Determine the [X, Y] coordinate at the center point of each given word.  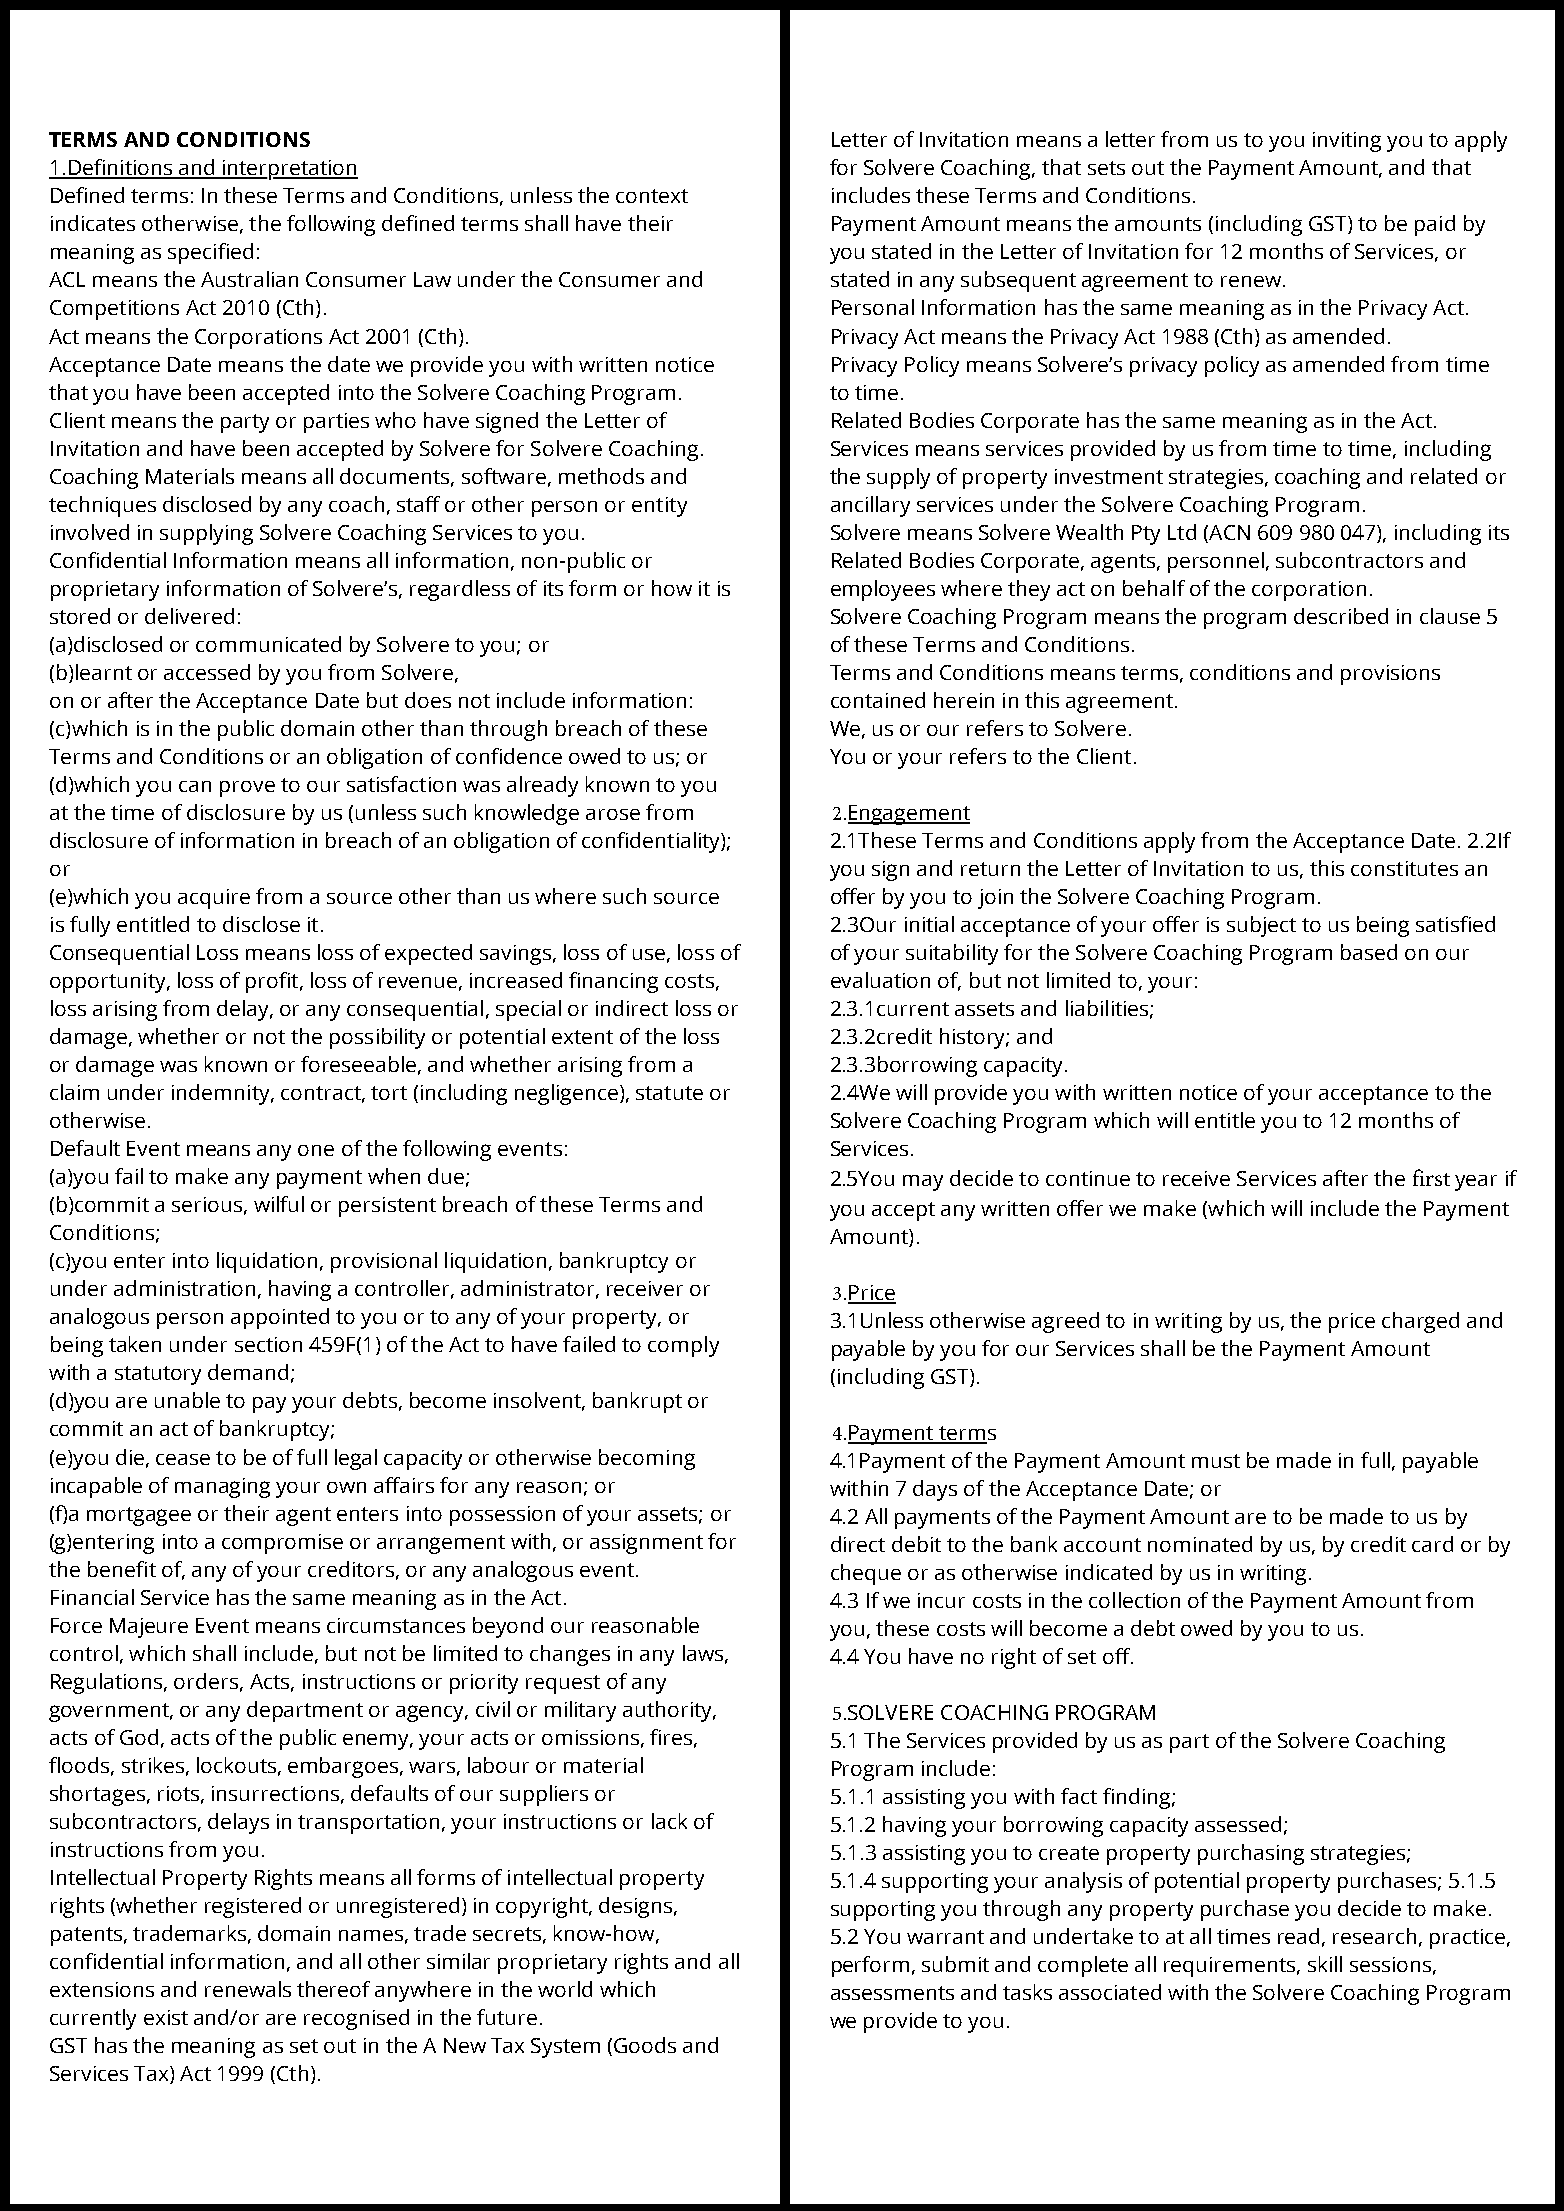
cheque [866, 1574]
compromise [282, 1544]
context [652, 196]
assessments [892, 1993]
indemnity [222, 1094]
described [1341, 616]
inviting [1347, 142]
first [1431, 1177]
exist [166, 2017]
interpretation [289, 170]
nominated [1200, 1544]
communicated [268, 644]
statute [669, 1093]
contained [878, 700]
